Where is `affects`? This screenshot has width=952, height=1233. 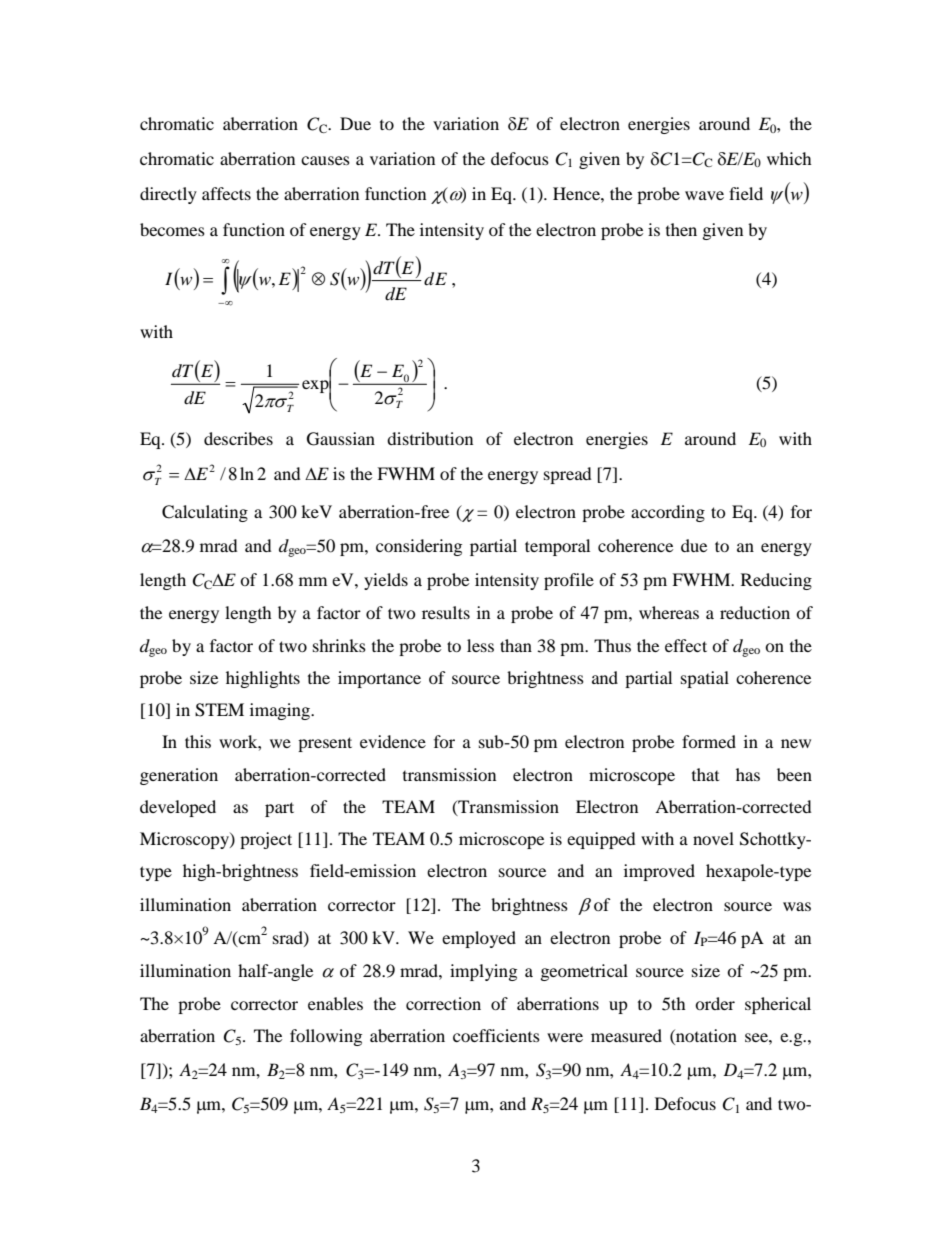 affects is located at coordinates (226, 193).
